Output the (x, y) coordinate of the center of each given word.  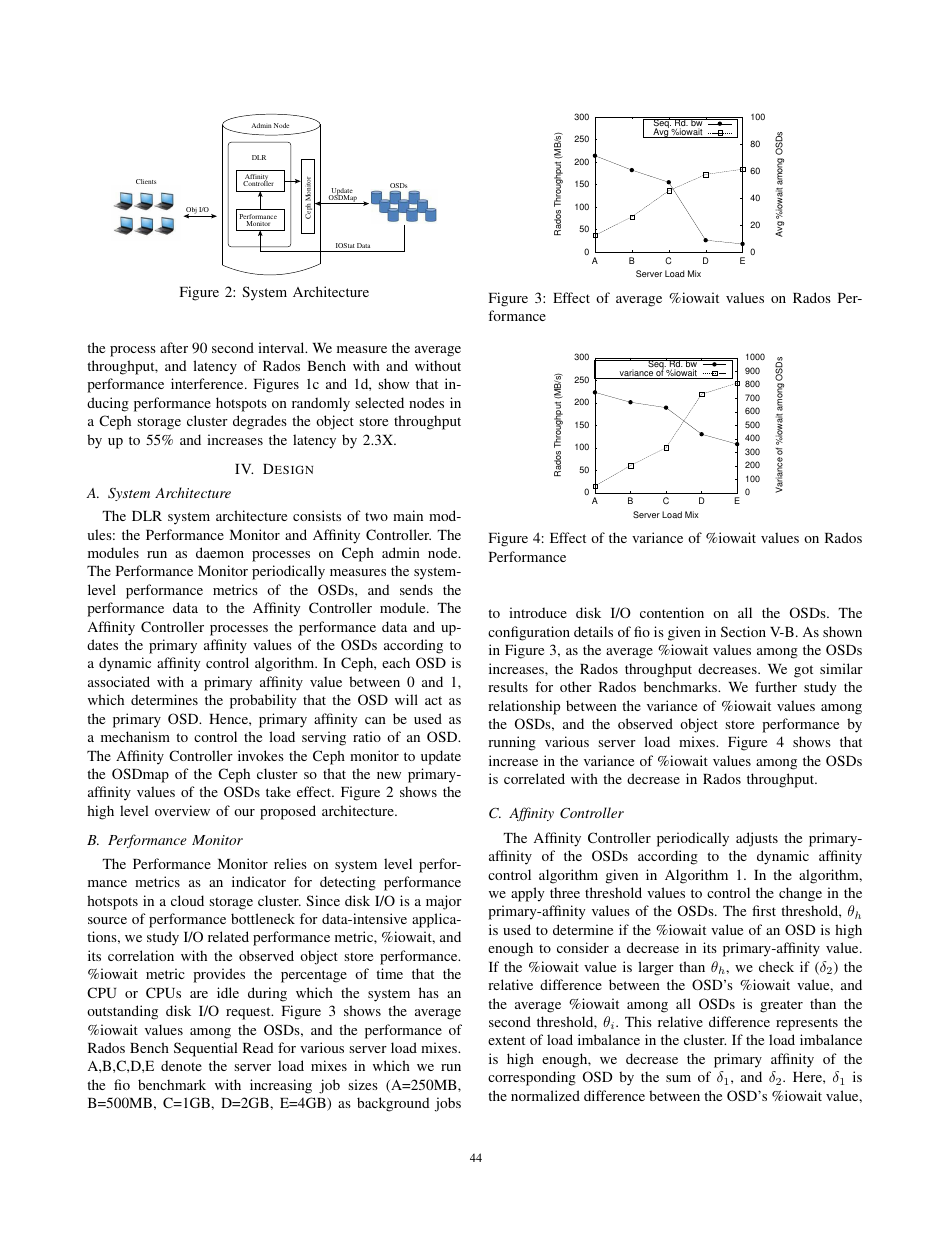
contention (672, 612)
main (408, 515)
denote (181, 1065)
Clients (146, 181)
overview (182, 810)
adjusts (757, 839)
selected (379, 402)
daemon (220, 552)
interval (282, 347)
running (512, 743)
